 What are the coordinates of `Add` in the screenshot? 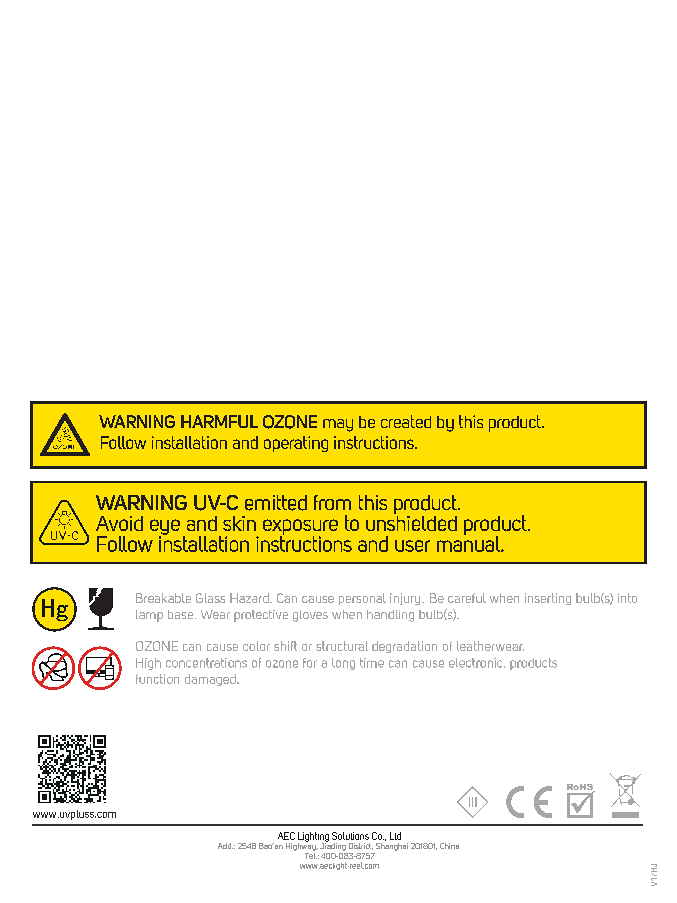 It's located at (225, 846).
